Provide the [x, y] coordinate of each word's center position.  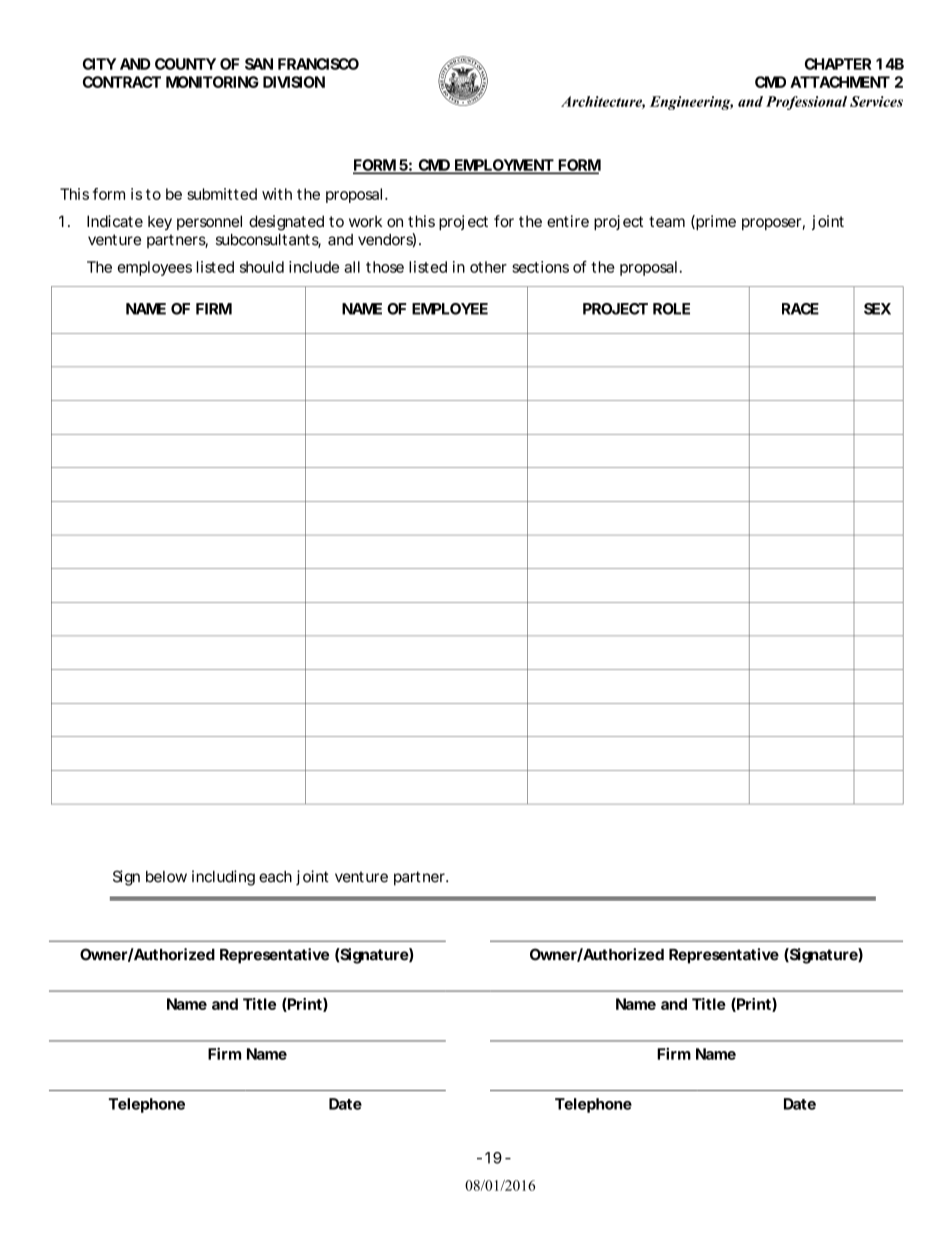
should [262, 267]
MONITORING [212, 82]
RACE [800, 309]
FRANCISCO [318, 64]
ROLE [671, 309]
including [223, 878]
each [275, 877]
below [166, 877]
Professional [806, 103]
